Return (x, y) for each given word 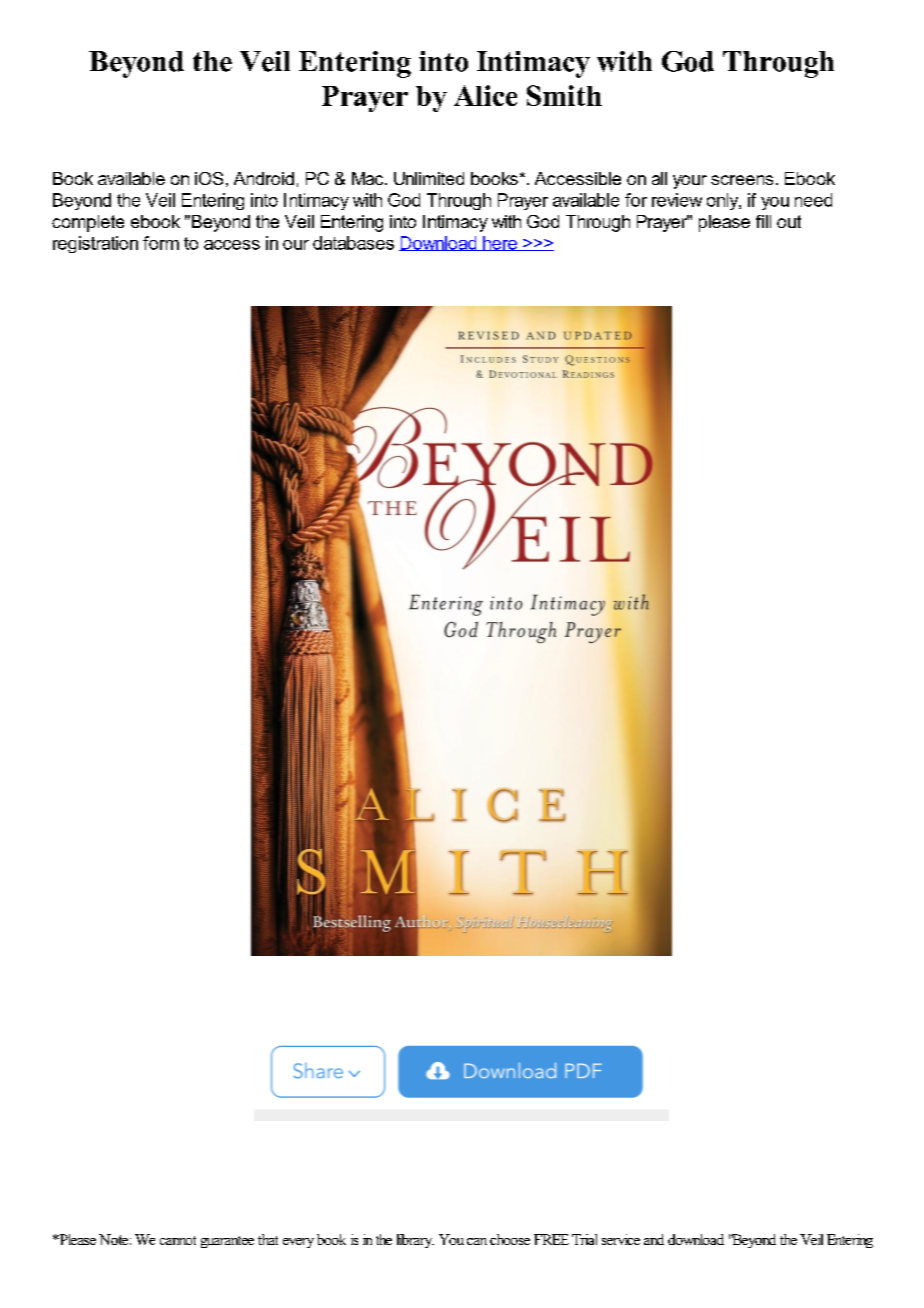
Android (264, 178)
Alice (485, 95)
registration (95, 244)
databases (353, 243)
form (161, 243)
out (789, 221)
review (677, 200)
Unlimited (429, 178)
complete (88, 223)
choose (510, 1239)
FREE (551, 1239)
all (659, 178)
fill (763, 221)
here (500, 243)
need (813, 200)
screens (742, 180)
